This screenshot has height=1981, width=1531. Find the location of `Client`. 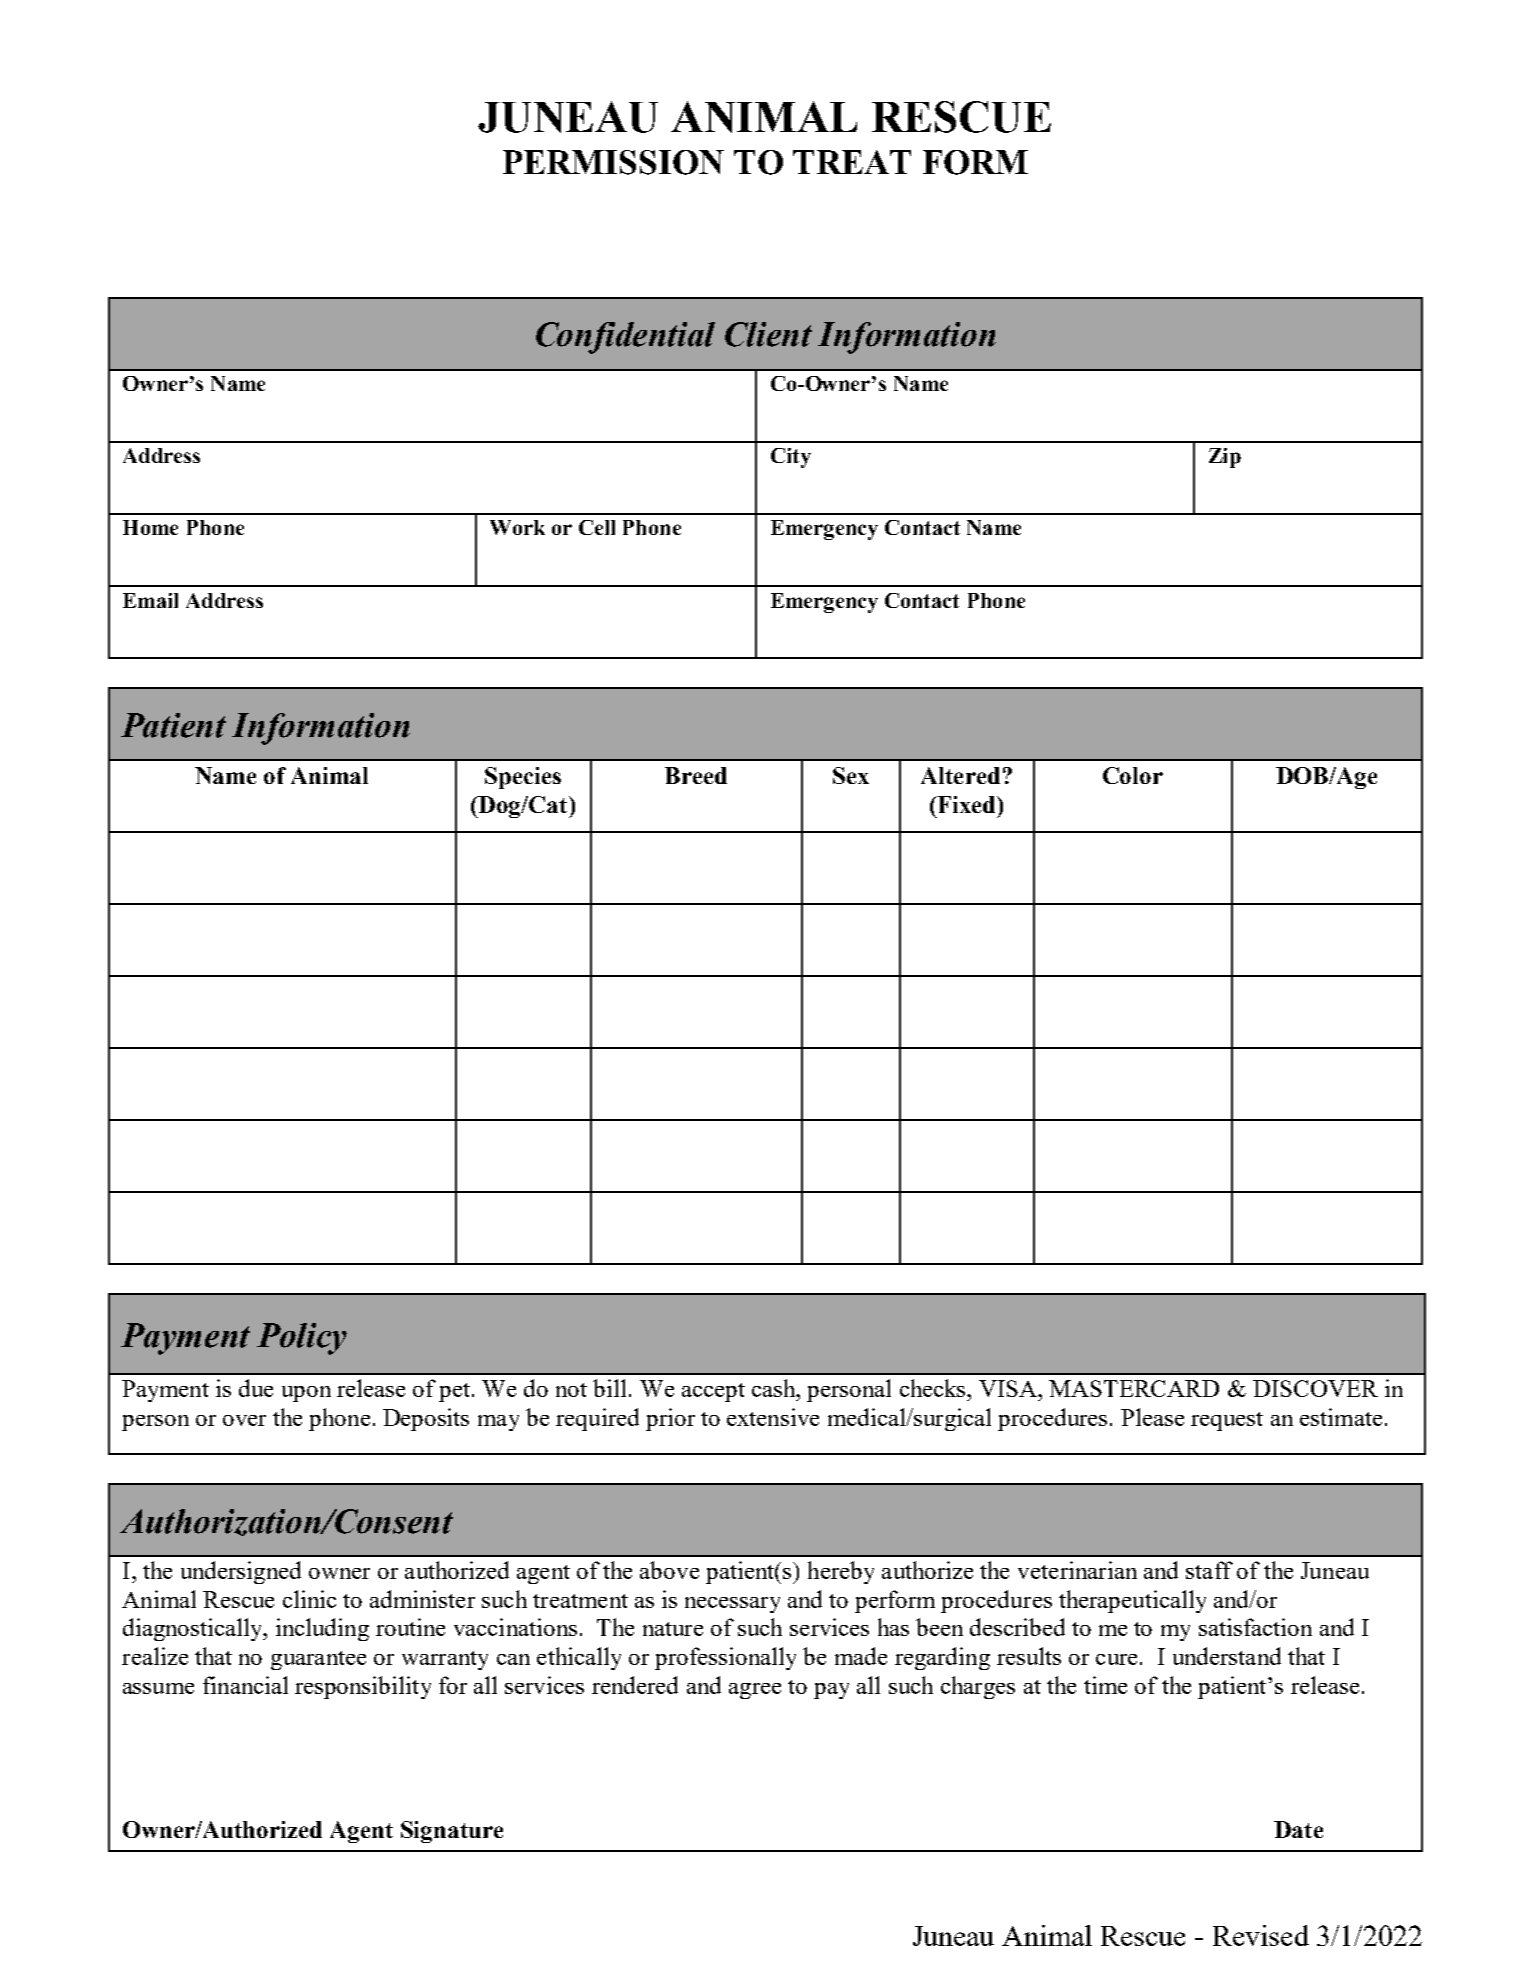

Client is located at coordinates (768, 334).
